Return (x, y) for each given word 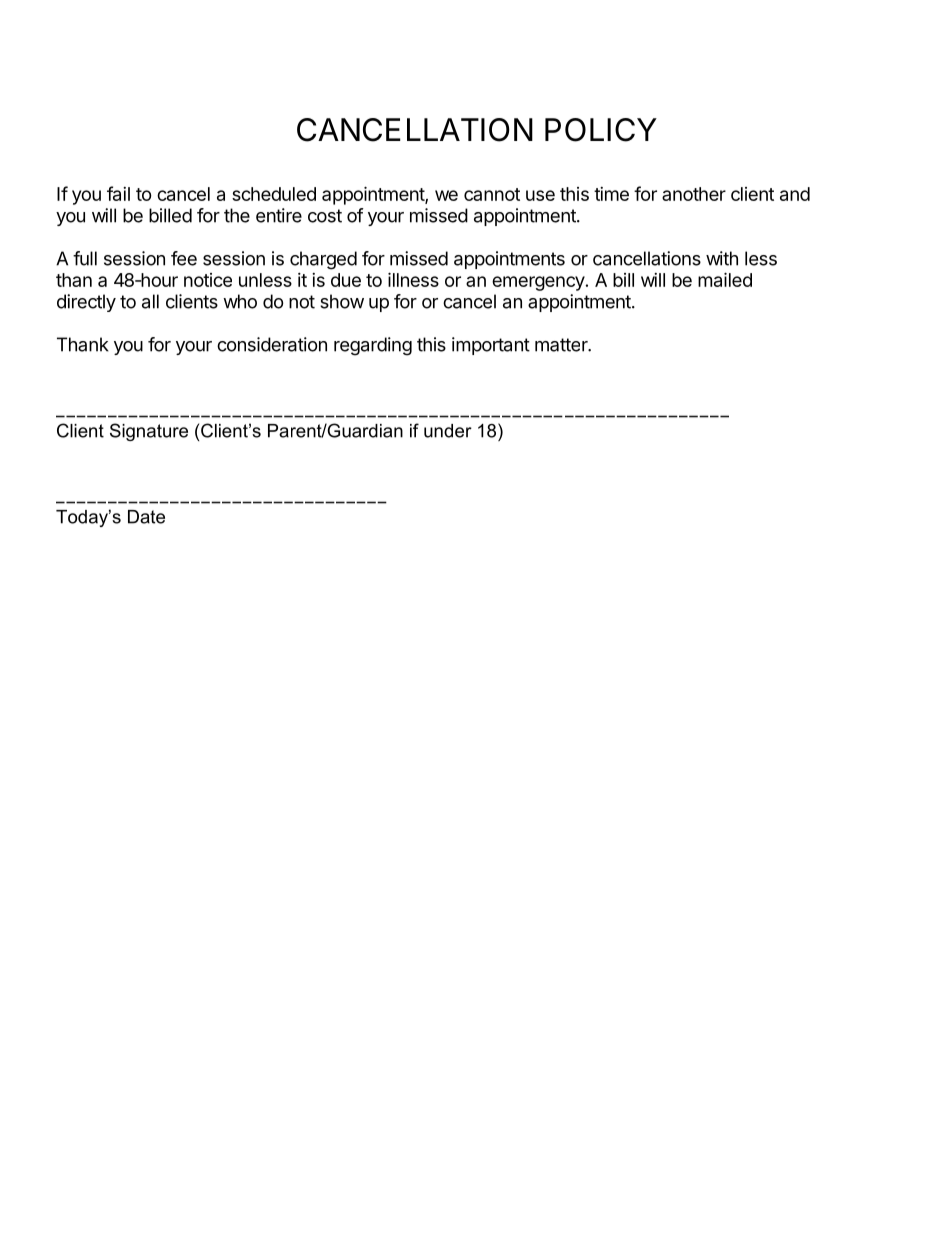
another (694, 194)
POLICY (601, 130)
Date (146, 517)
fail (118, 193)
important (491, 346)
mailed (725, 279)
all (150, 301)
